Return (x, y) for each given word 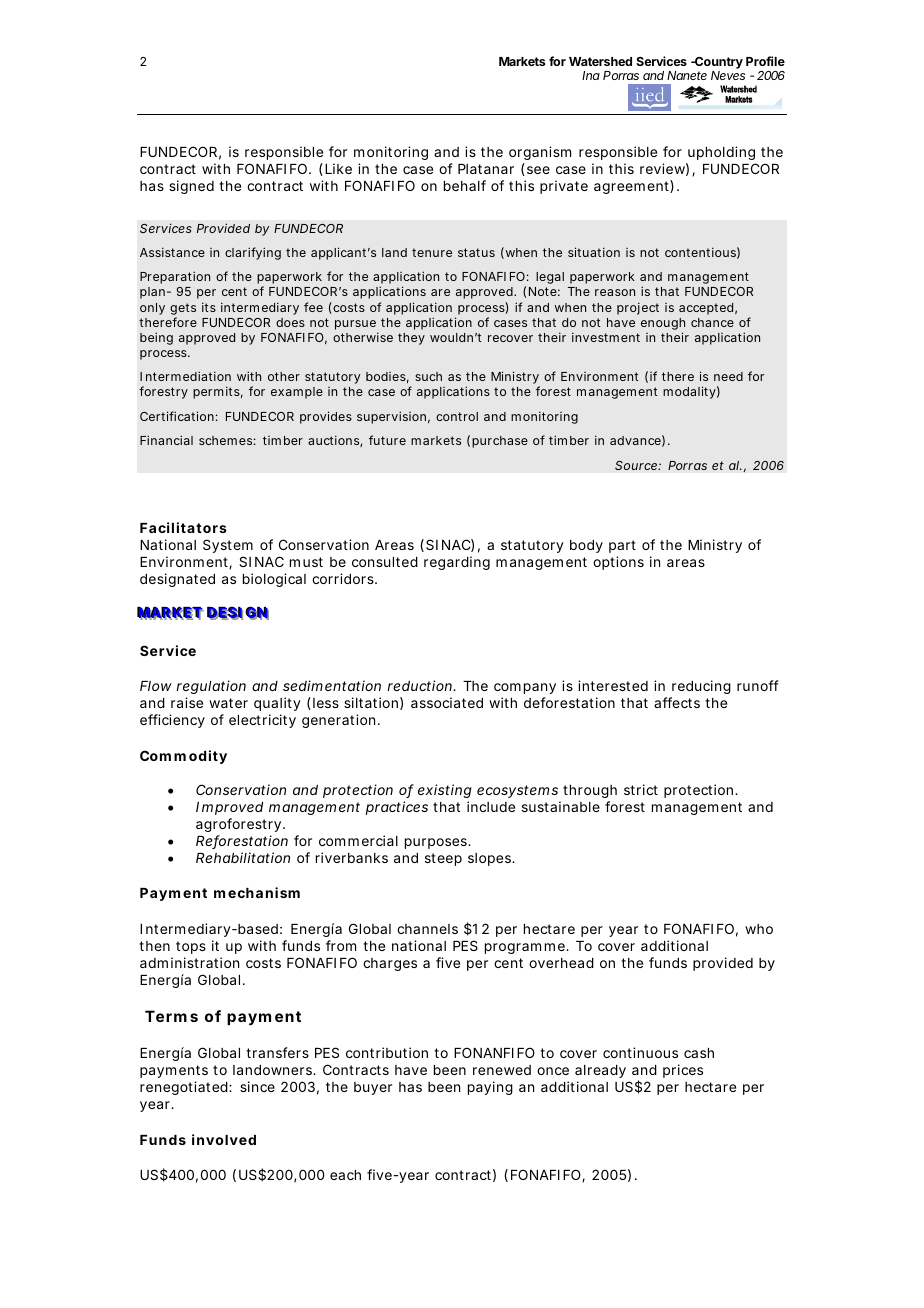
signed (191, 187)
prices (683, 1071)
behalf (465, 185)
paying (490, 1088)
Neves (728, 75)
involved (224, 1139)
